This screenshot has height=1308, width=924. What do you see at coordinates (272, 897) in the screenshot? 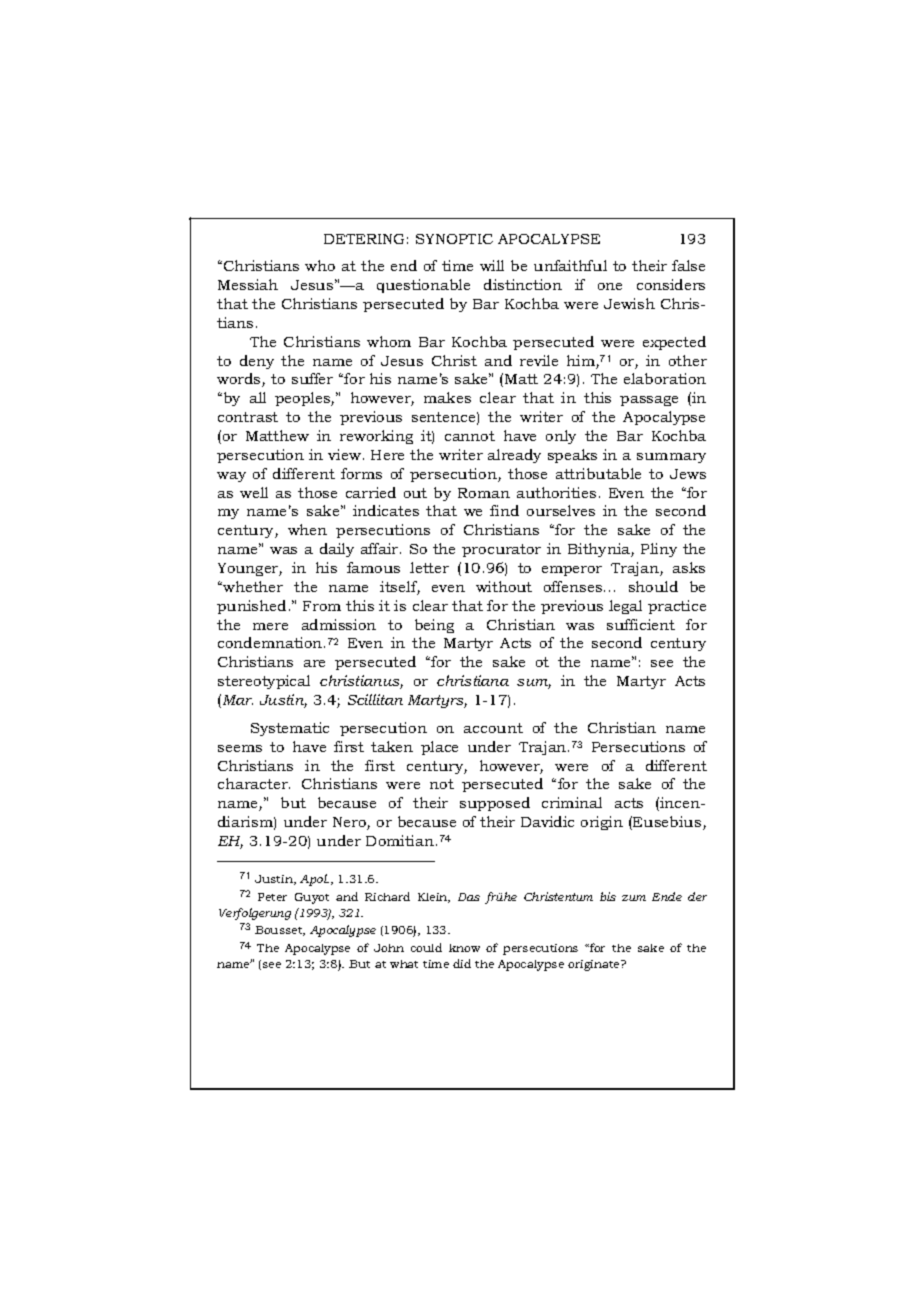
I see `Peter` at bounding box center [272, 897].
